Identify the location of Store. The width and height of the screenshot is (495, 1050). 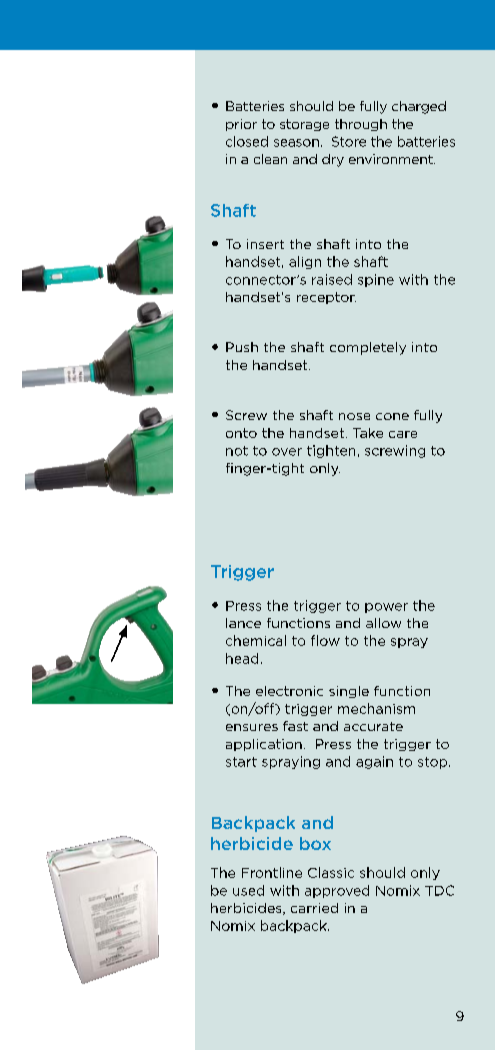
(349, 141).
